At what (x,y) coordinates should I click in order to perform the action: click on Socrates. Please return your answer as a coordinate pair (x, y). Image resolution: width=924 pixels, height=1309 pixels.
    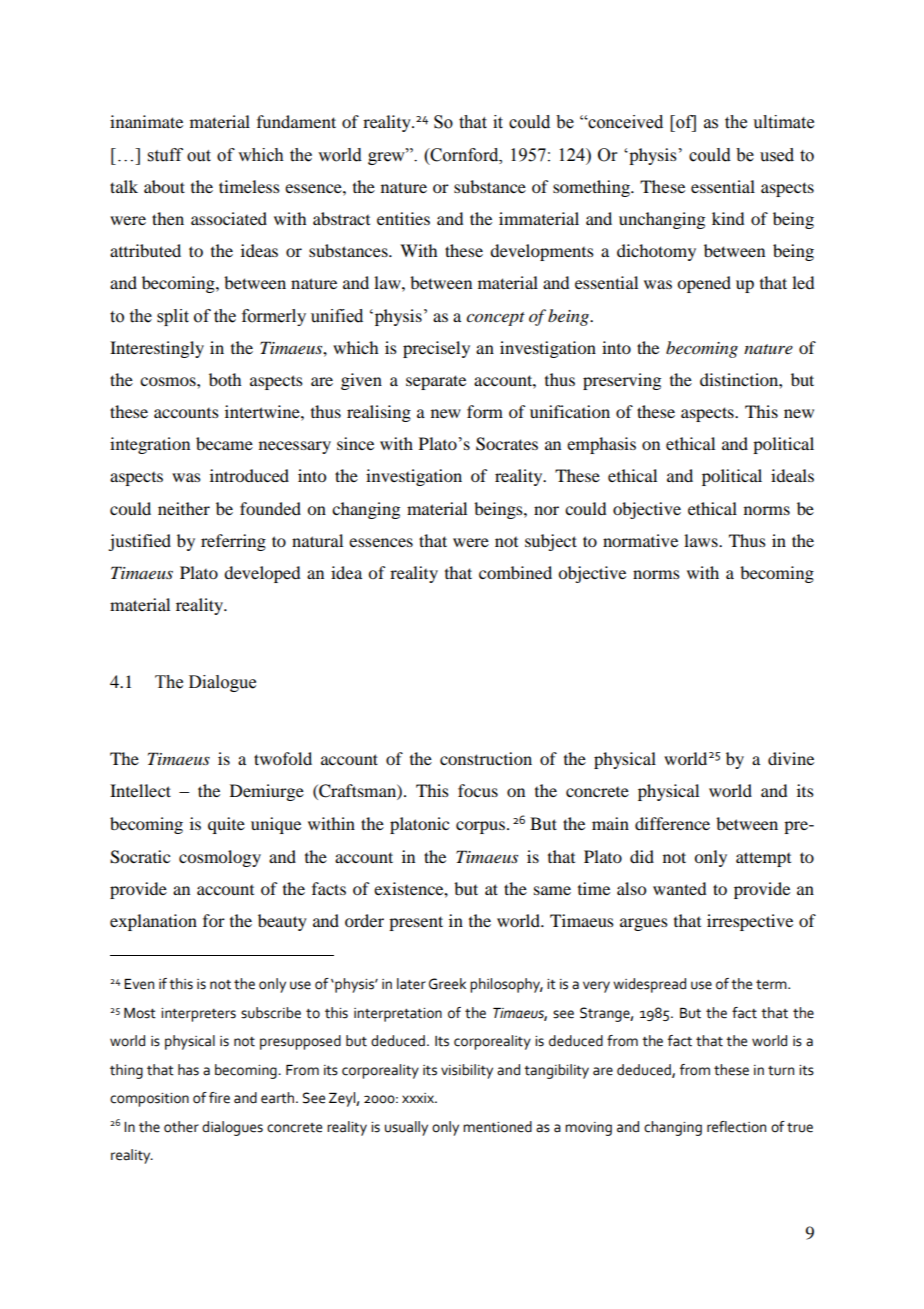
    Looking at the image, I should click on (507, 444).
